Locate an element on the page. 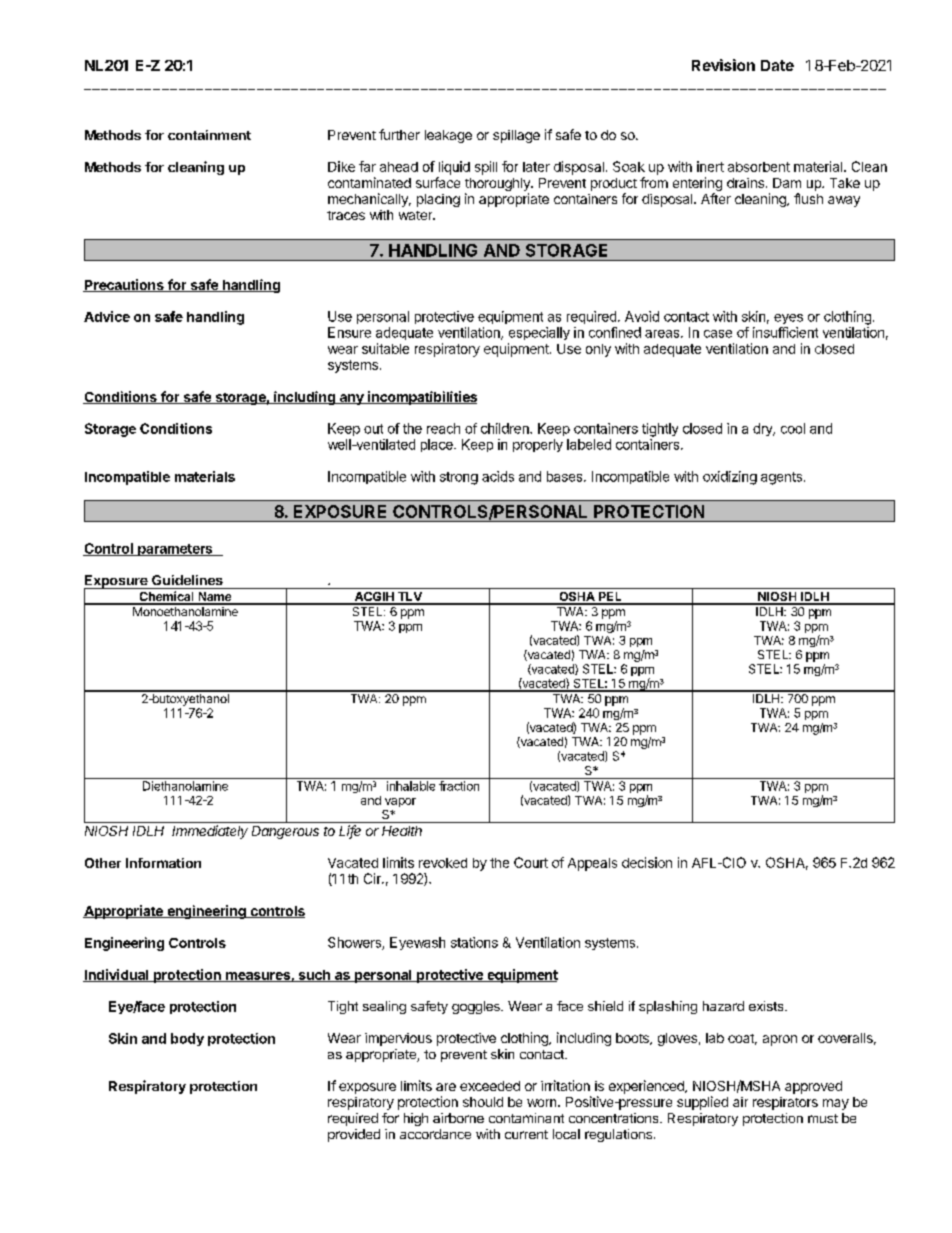 Image resolution: width=952 pixels, height=1233 pixels. Guidelines is located at coordinates (187, 580).
